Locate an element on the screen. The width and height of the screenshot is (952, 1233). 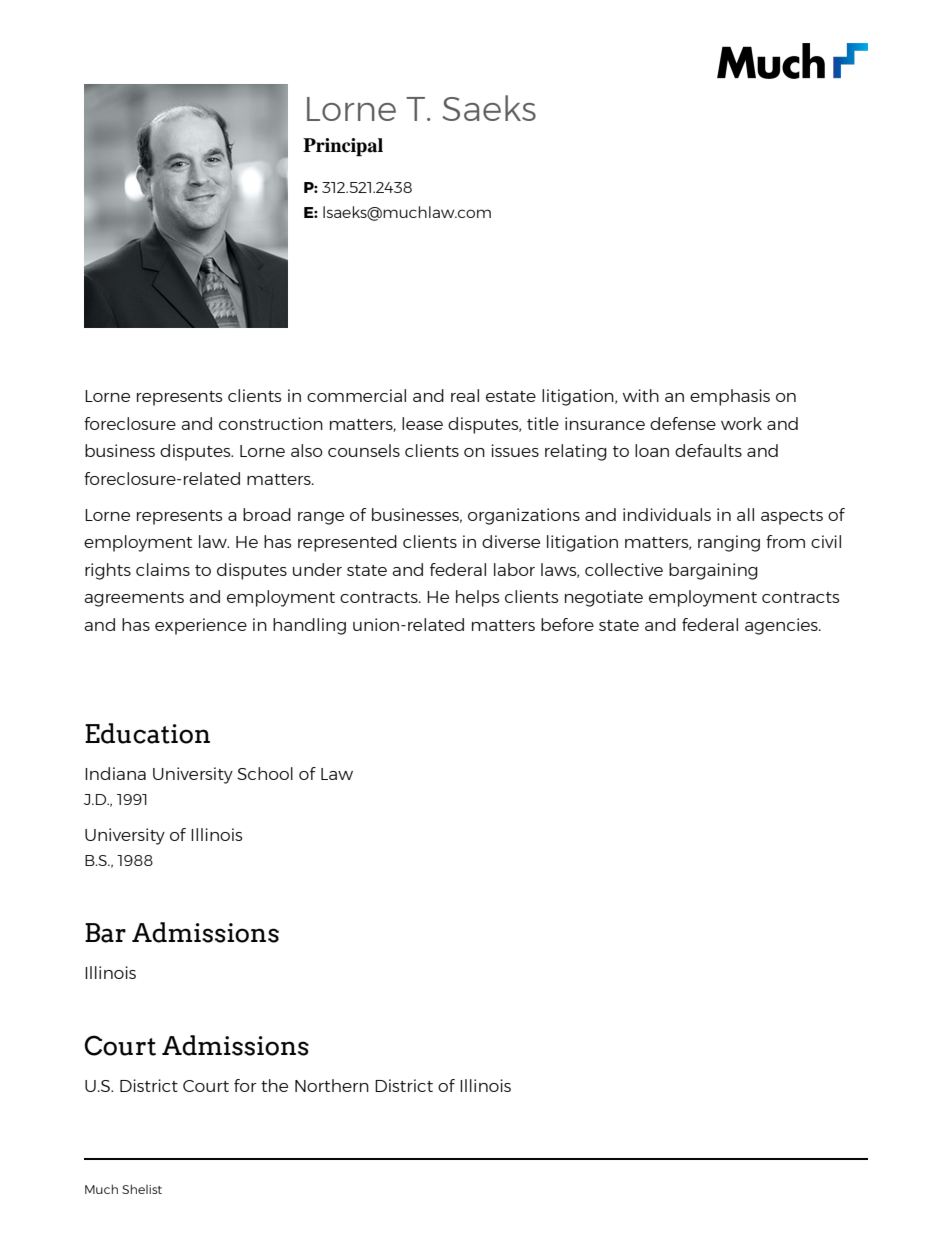
School is located at coordinates (265, 773).
